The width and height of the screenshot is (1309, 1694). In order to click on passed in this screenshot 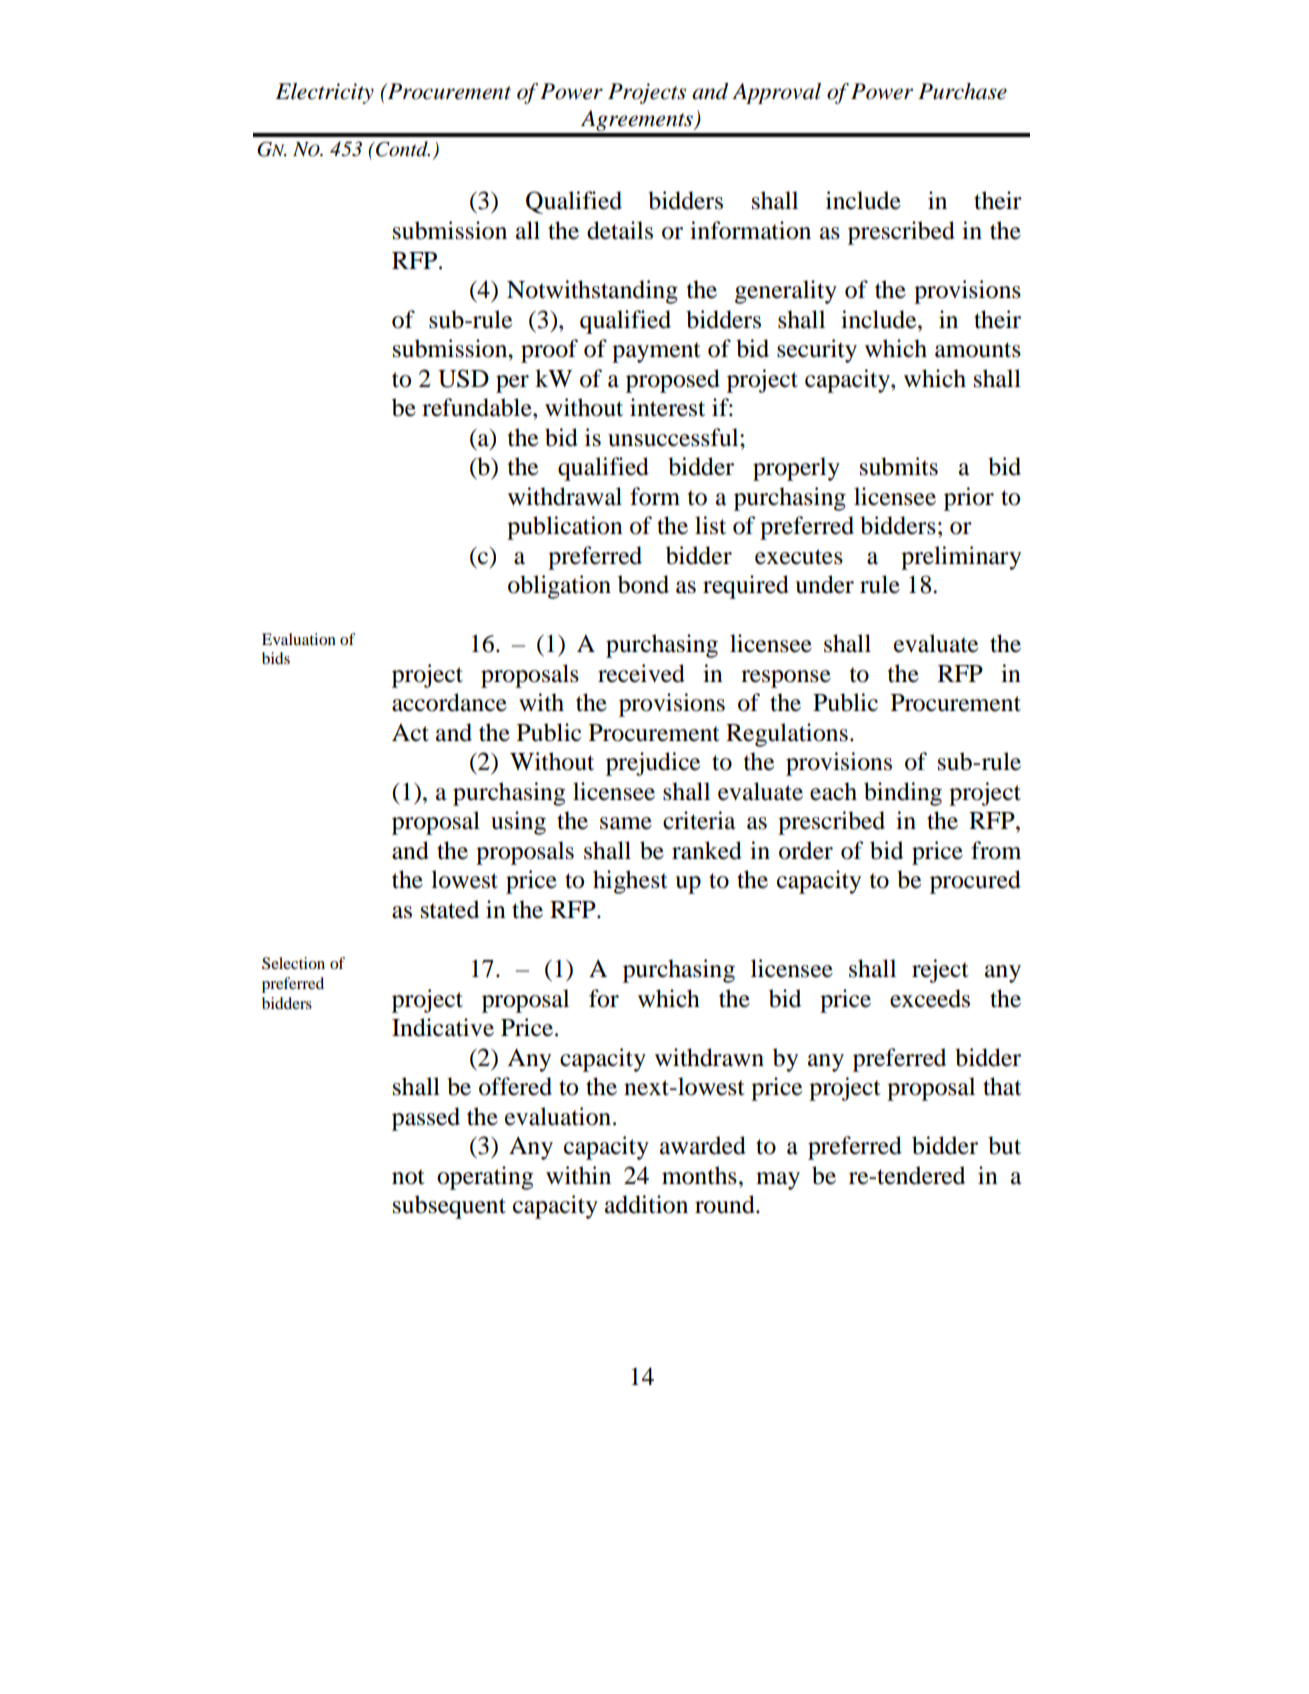, I will do `click(426, 1119)`.
